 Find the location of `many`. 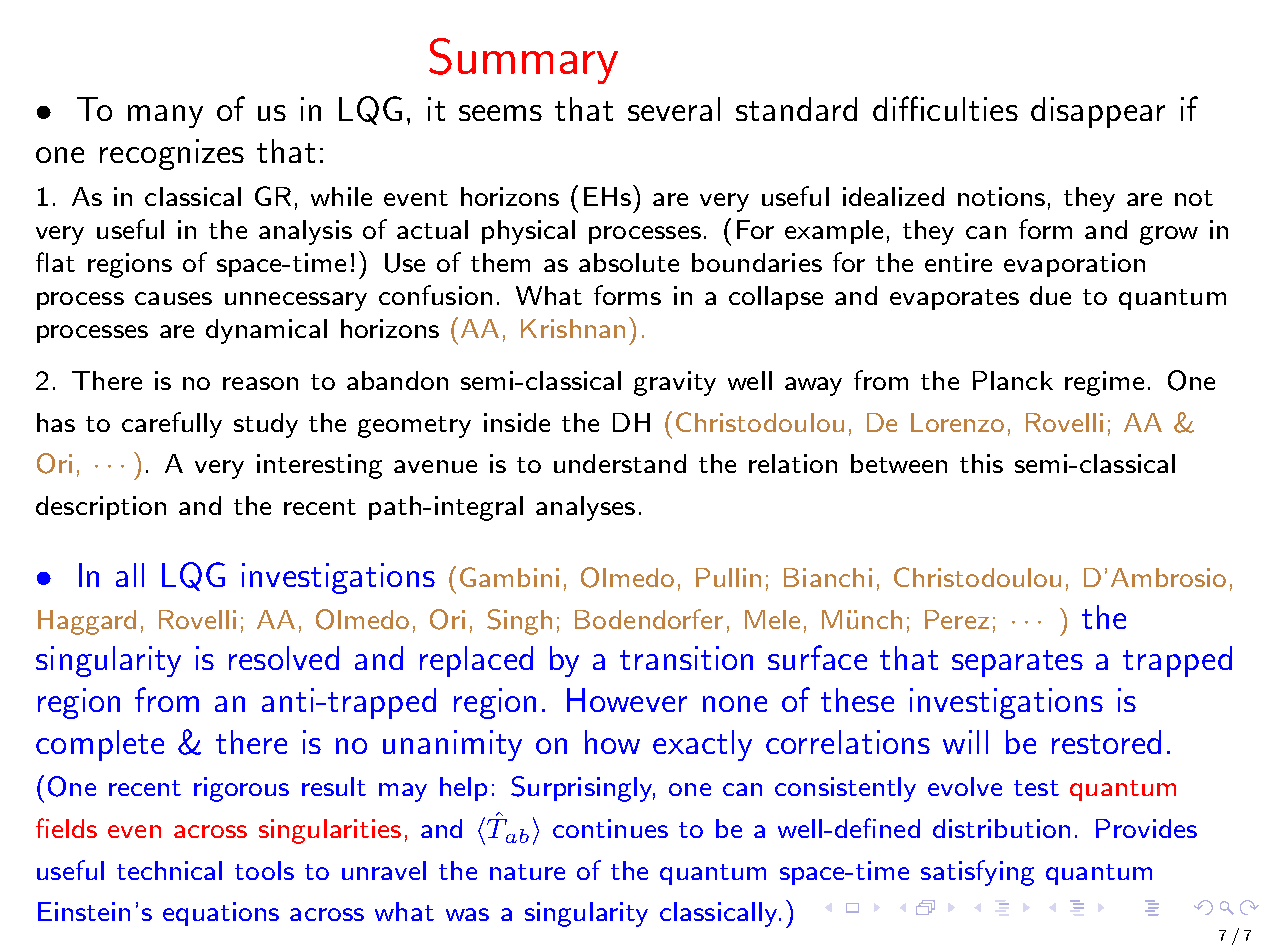

many is located at coordinates (165, 116).
